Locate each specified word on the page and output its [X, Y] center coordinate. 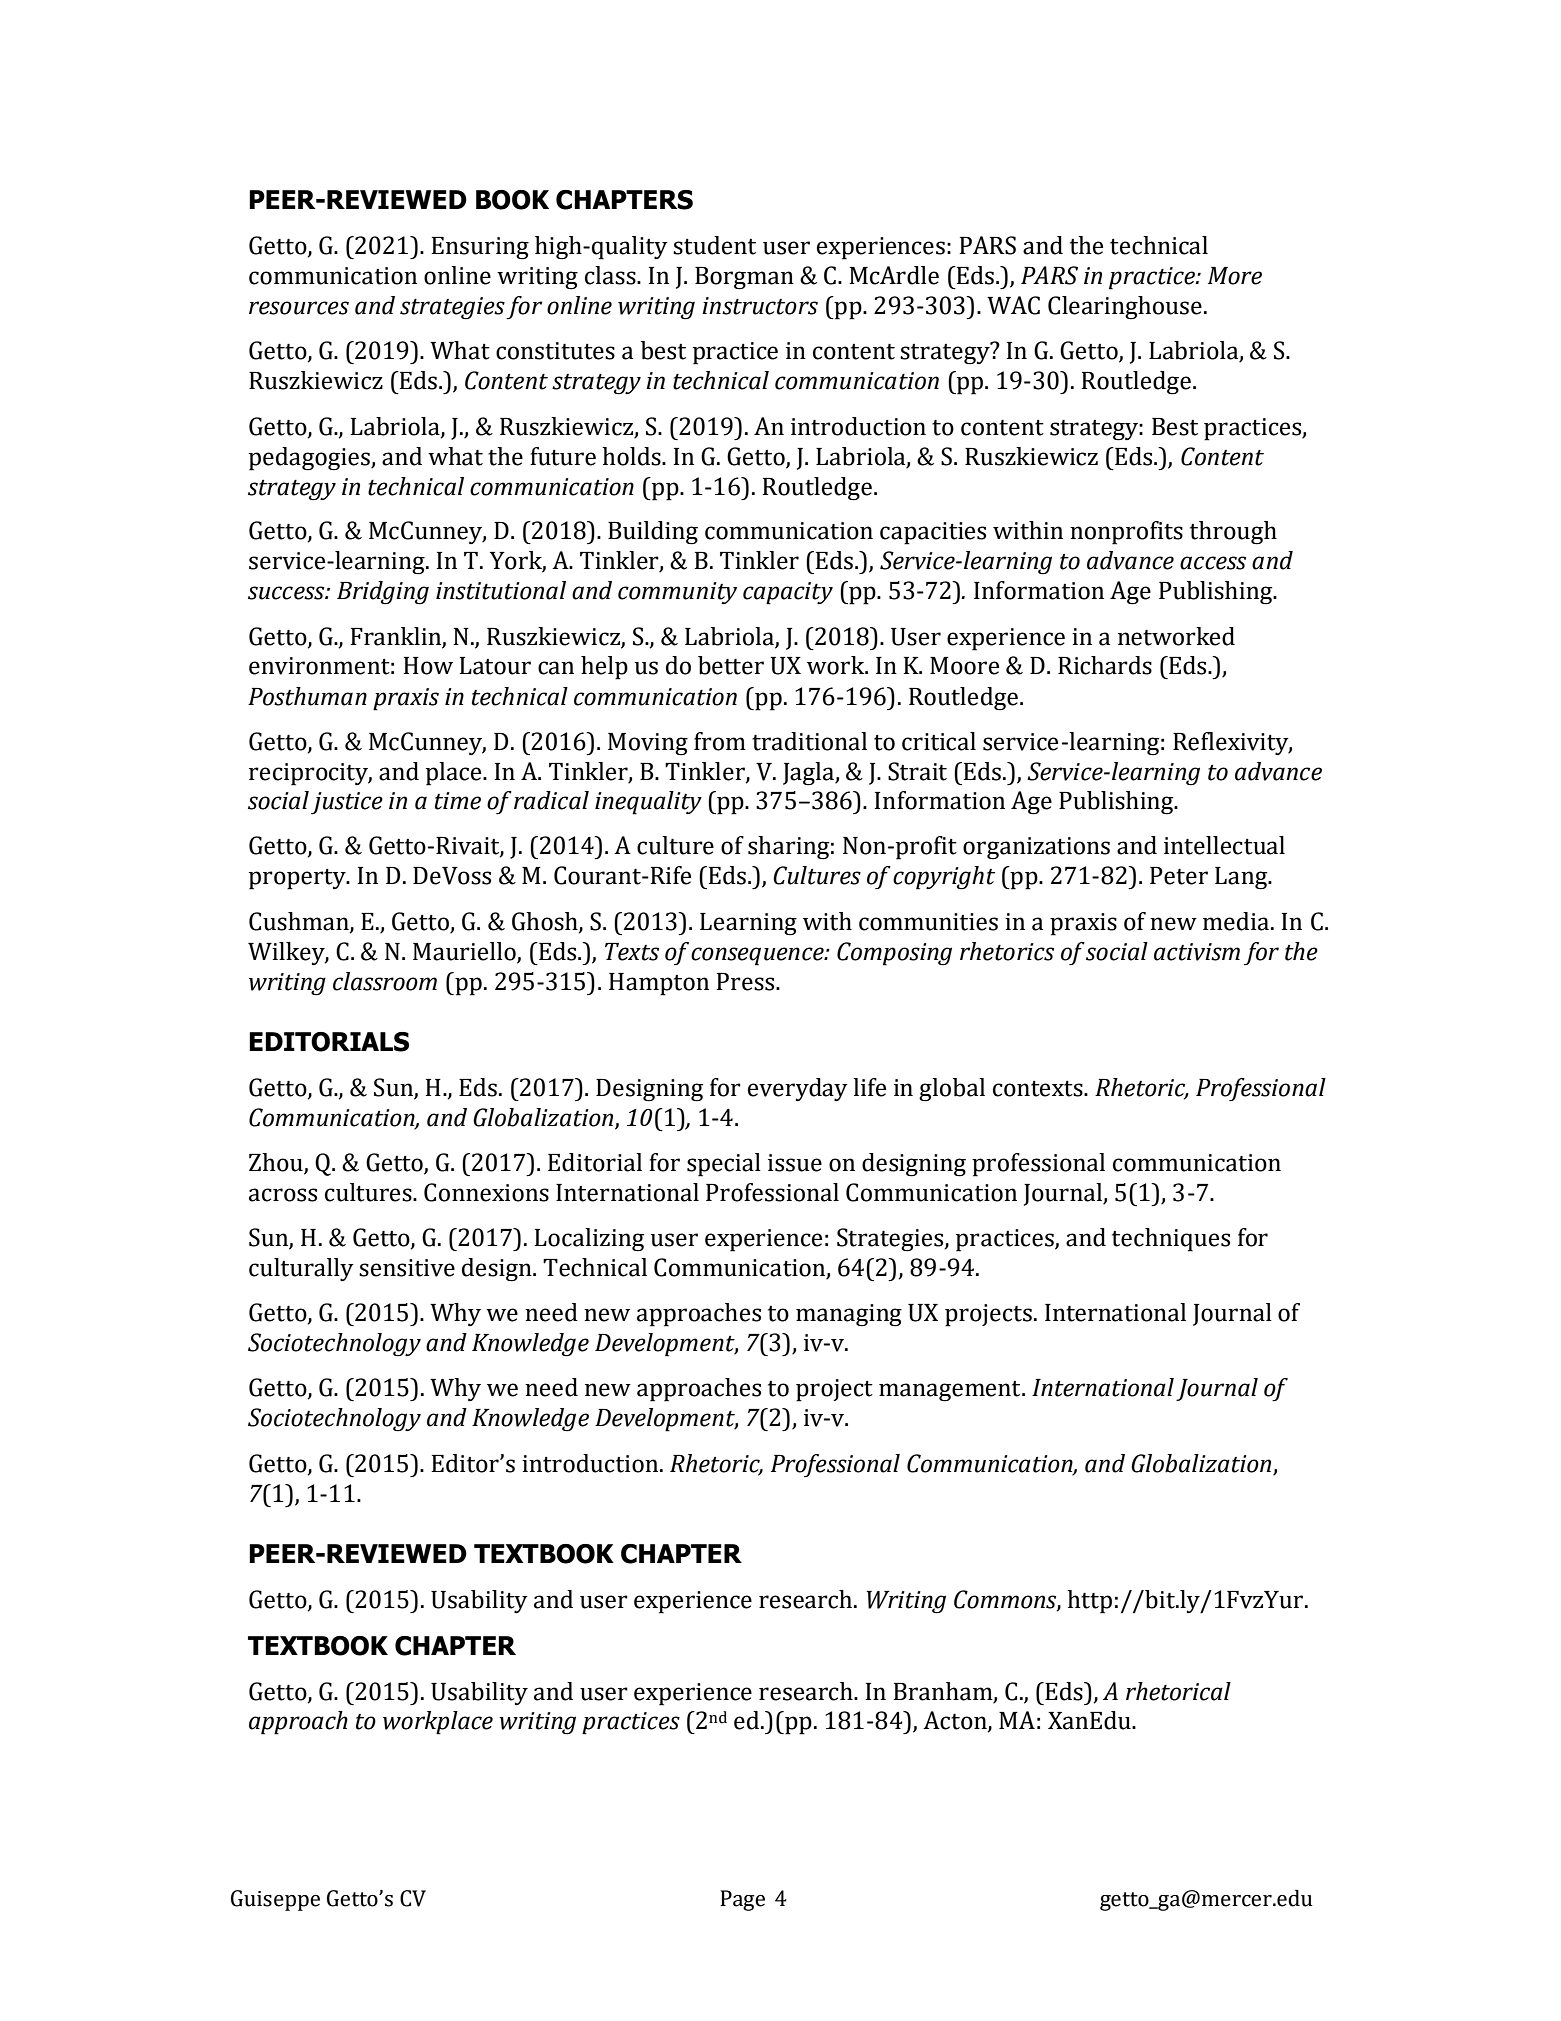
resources [299, 308]
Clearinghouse [1125, 308]
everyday [798, 1089]
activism [1197, 952]
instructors [760, 306]
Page [742, 1900]
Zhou [277, 1163]
